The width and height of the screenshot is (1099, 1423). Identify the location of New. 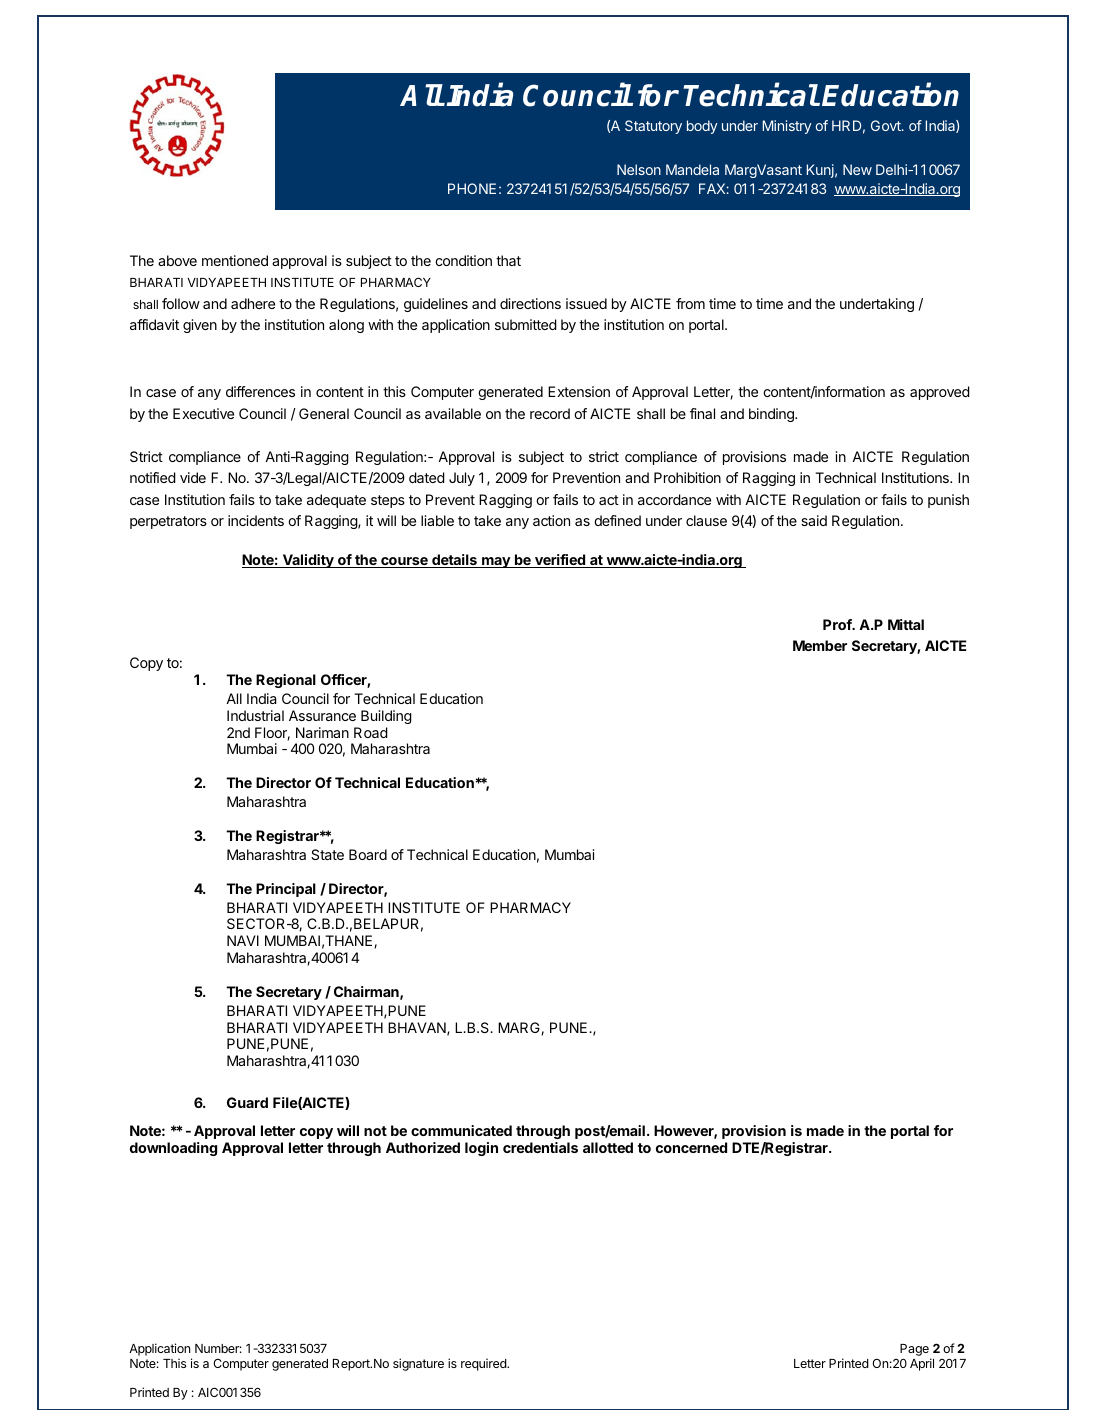
(857, 169).
